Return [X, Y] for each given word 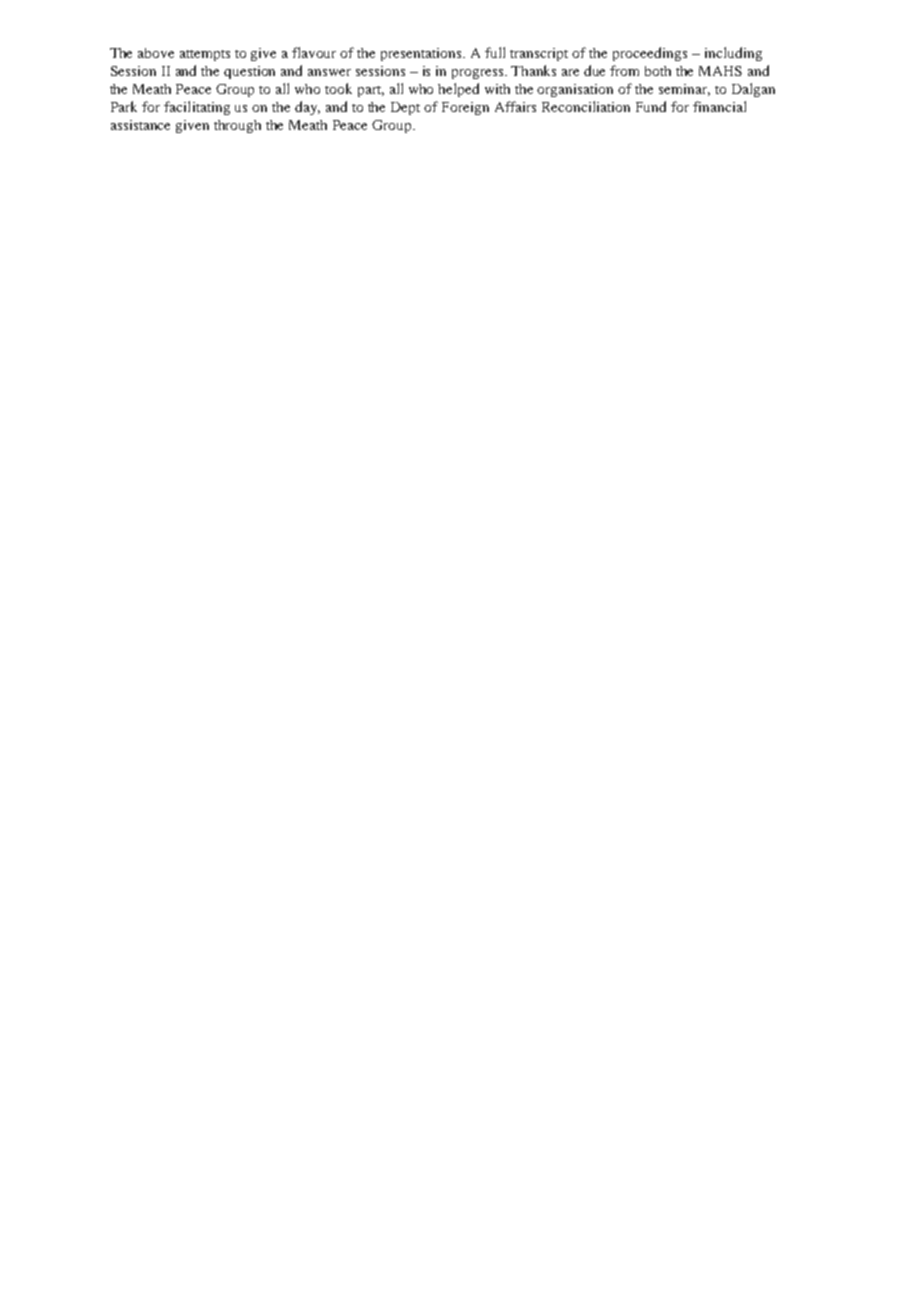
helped [458, 90]
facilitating [197, 108]
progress [479, 74]
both [658, 71]
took [338, 88]
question [249, 72]
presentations [422, 54]
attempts [205, 55]
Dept [405, 108]
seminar [684, 90]
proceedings [650, 54]
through [237, 126]
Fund [651, 106]
